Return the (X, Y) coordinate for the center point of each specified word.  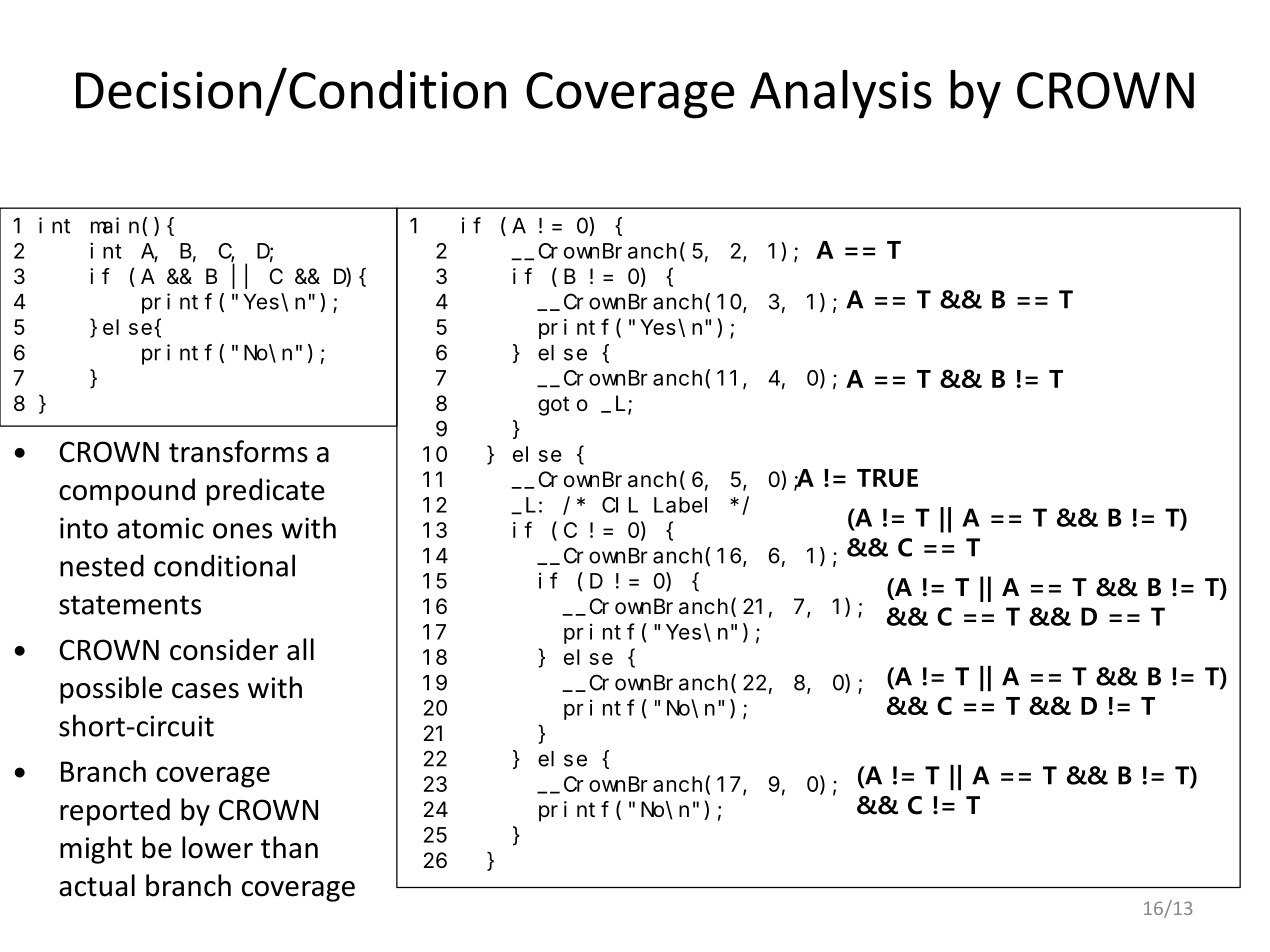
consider (224, 649)
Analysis (841, 94)
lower (217, 847)
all (300, 649)
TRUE (887, 478)
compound (127, 492)
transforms (238, 451)
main (115, 225)
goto (563, 406)
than (289, 847)
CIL (620, 505)
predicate (266, 492)
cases (205, 691)
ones (242, 531)
